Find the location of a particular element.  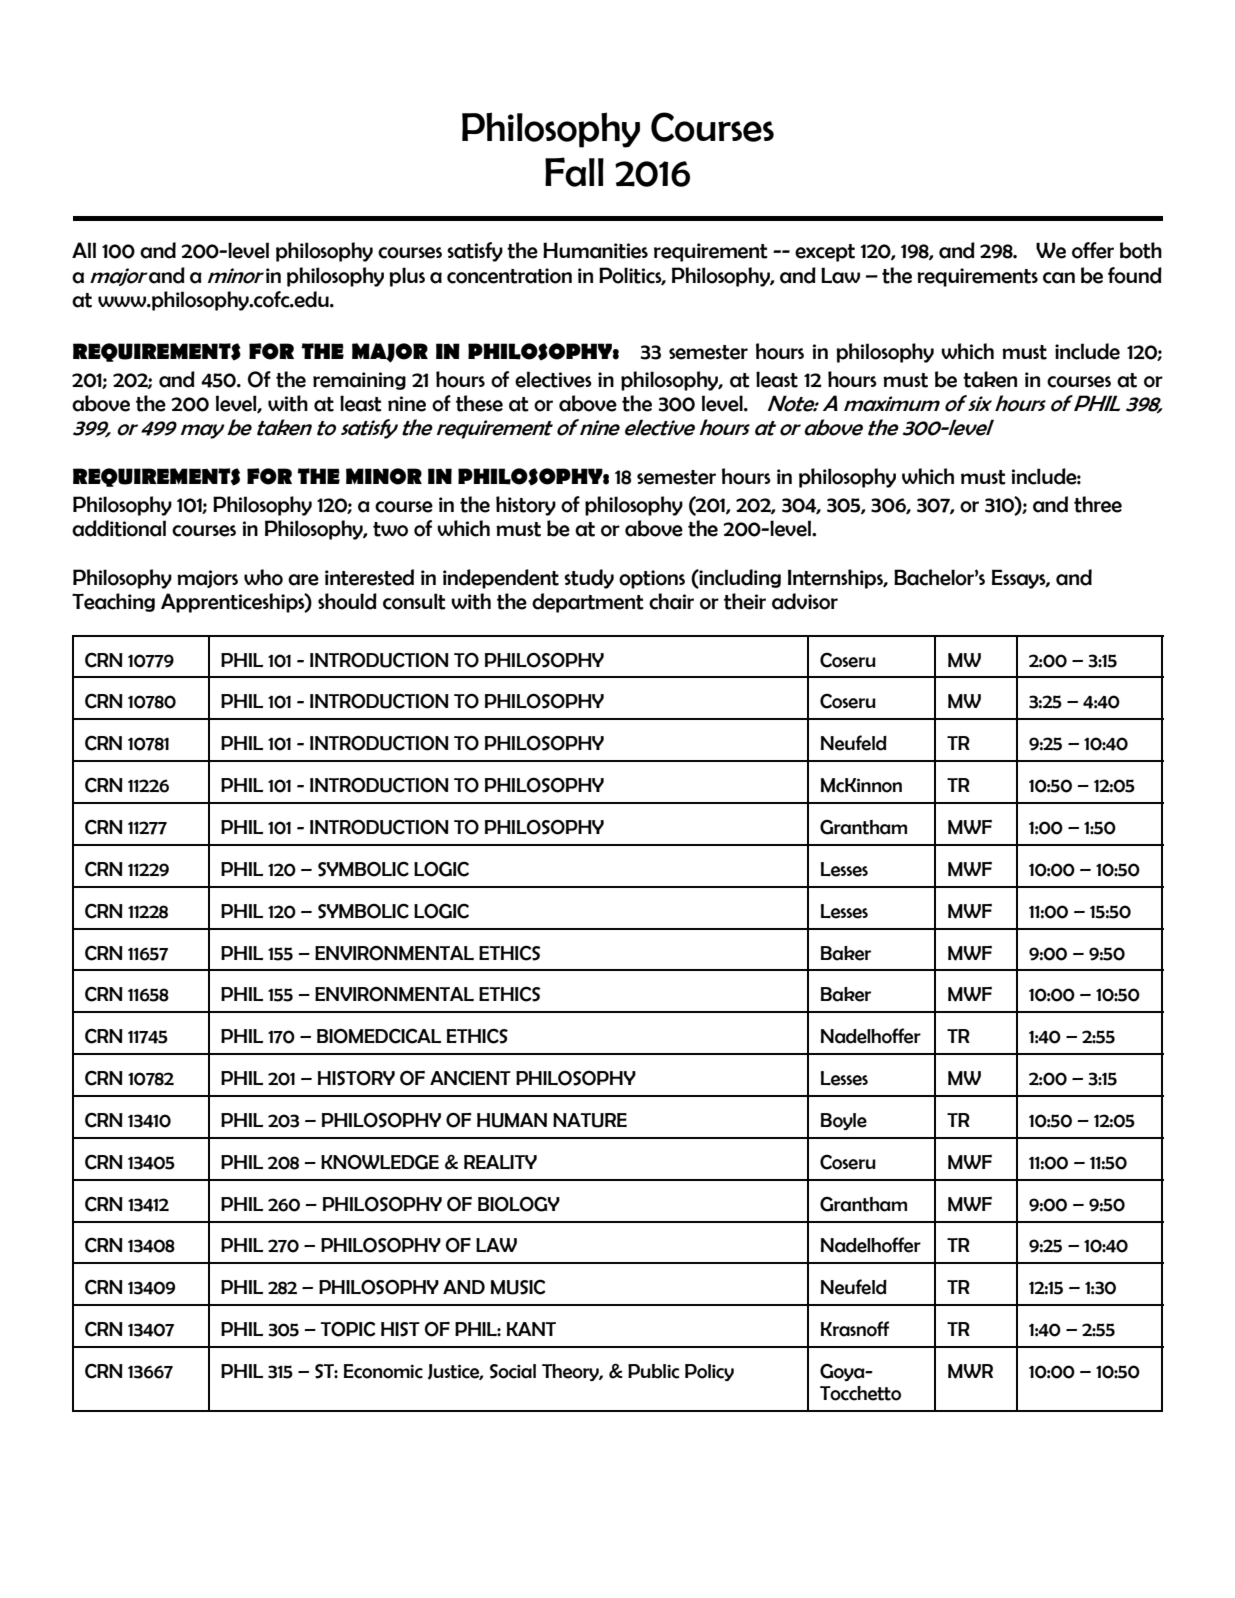

advisor is located at coordinates (805, 601).
